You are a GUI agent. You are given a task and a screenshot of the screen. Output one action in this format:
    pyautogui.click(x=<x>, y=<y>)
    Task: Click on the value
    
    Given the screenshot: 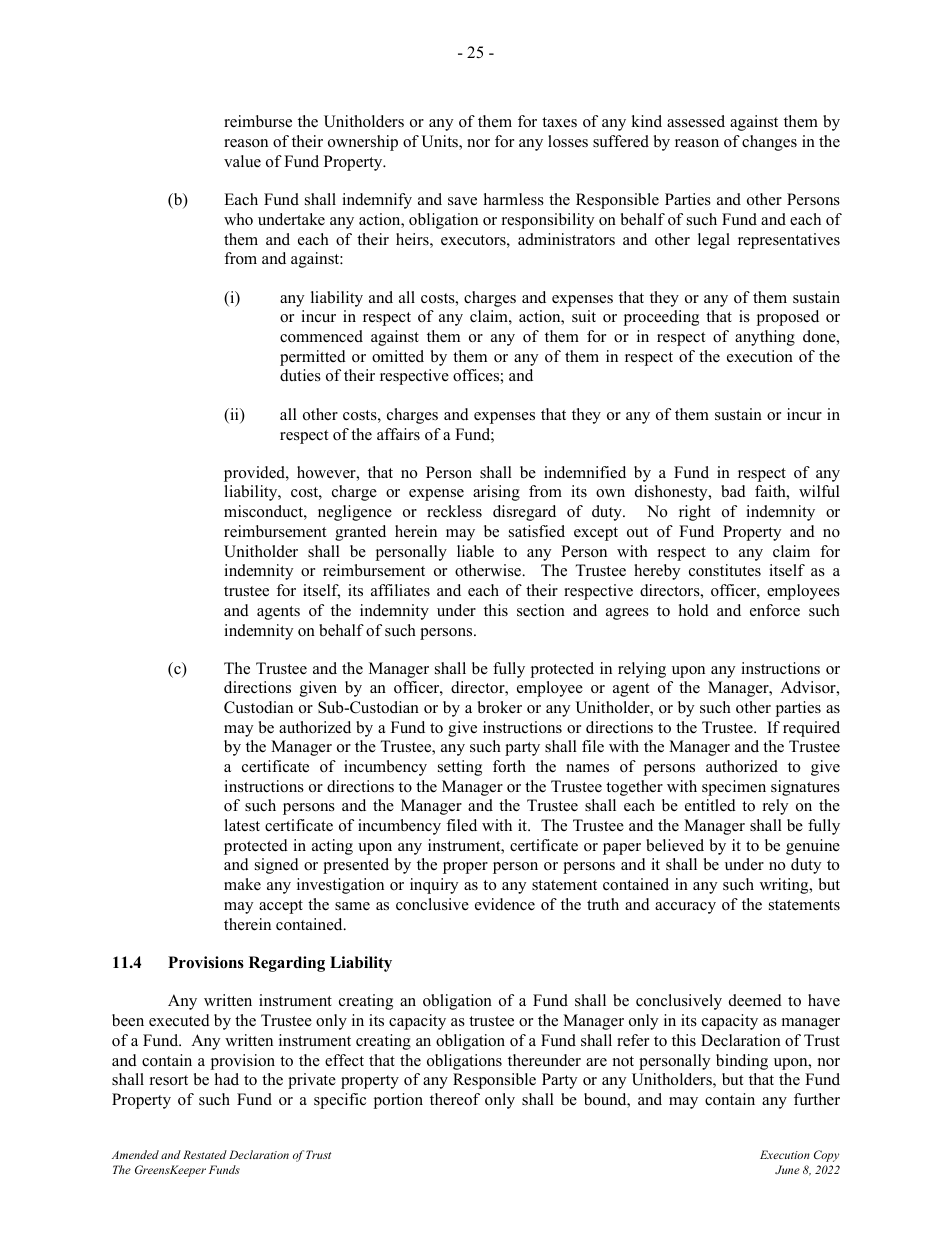 What is the action you would take?
    pyautogui.click(x=242, y=161)
